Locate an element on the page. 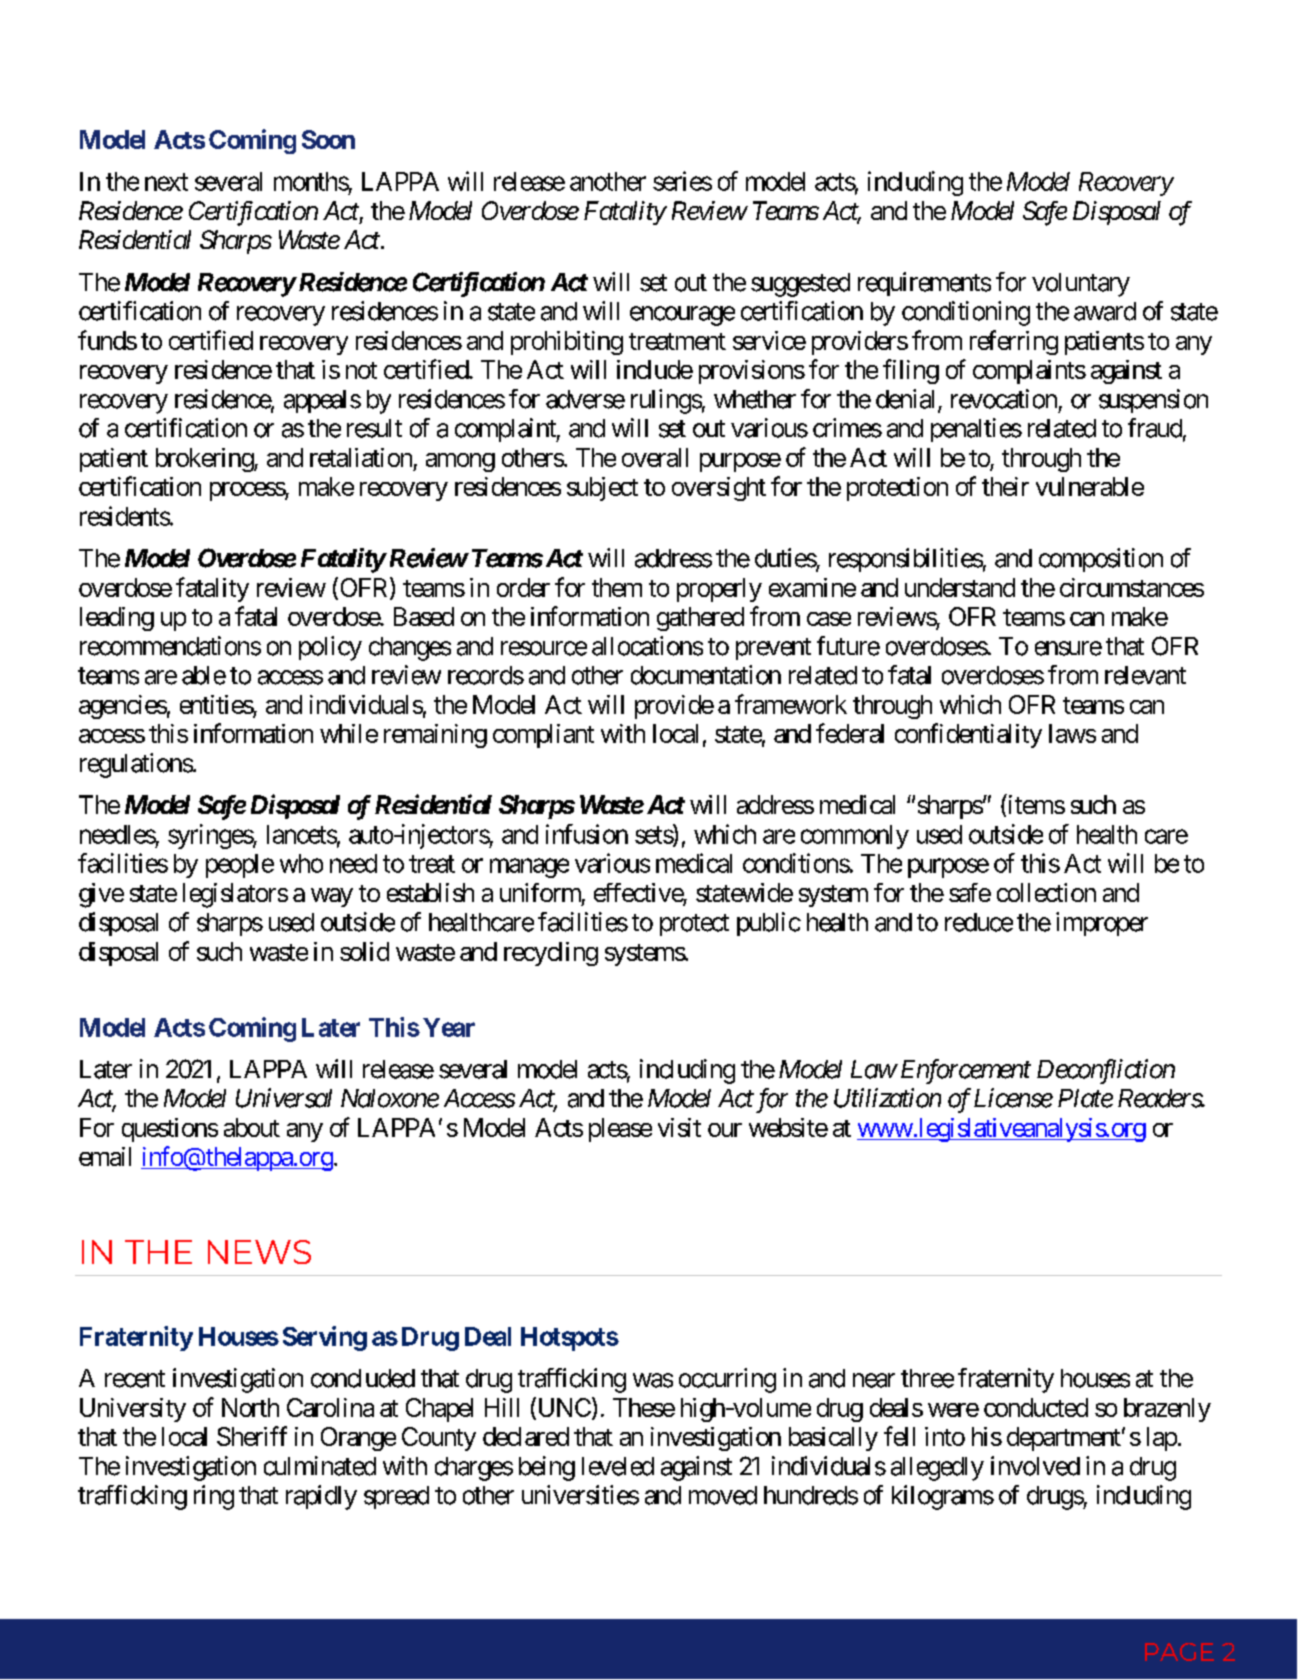 This image has width=1298, height=1680. infusion is located at coordinates (587, 834).
